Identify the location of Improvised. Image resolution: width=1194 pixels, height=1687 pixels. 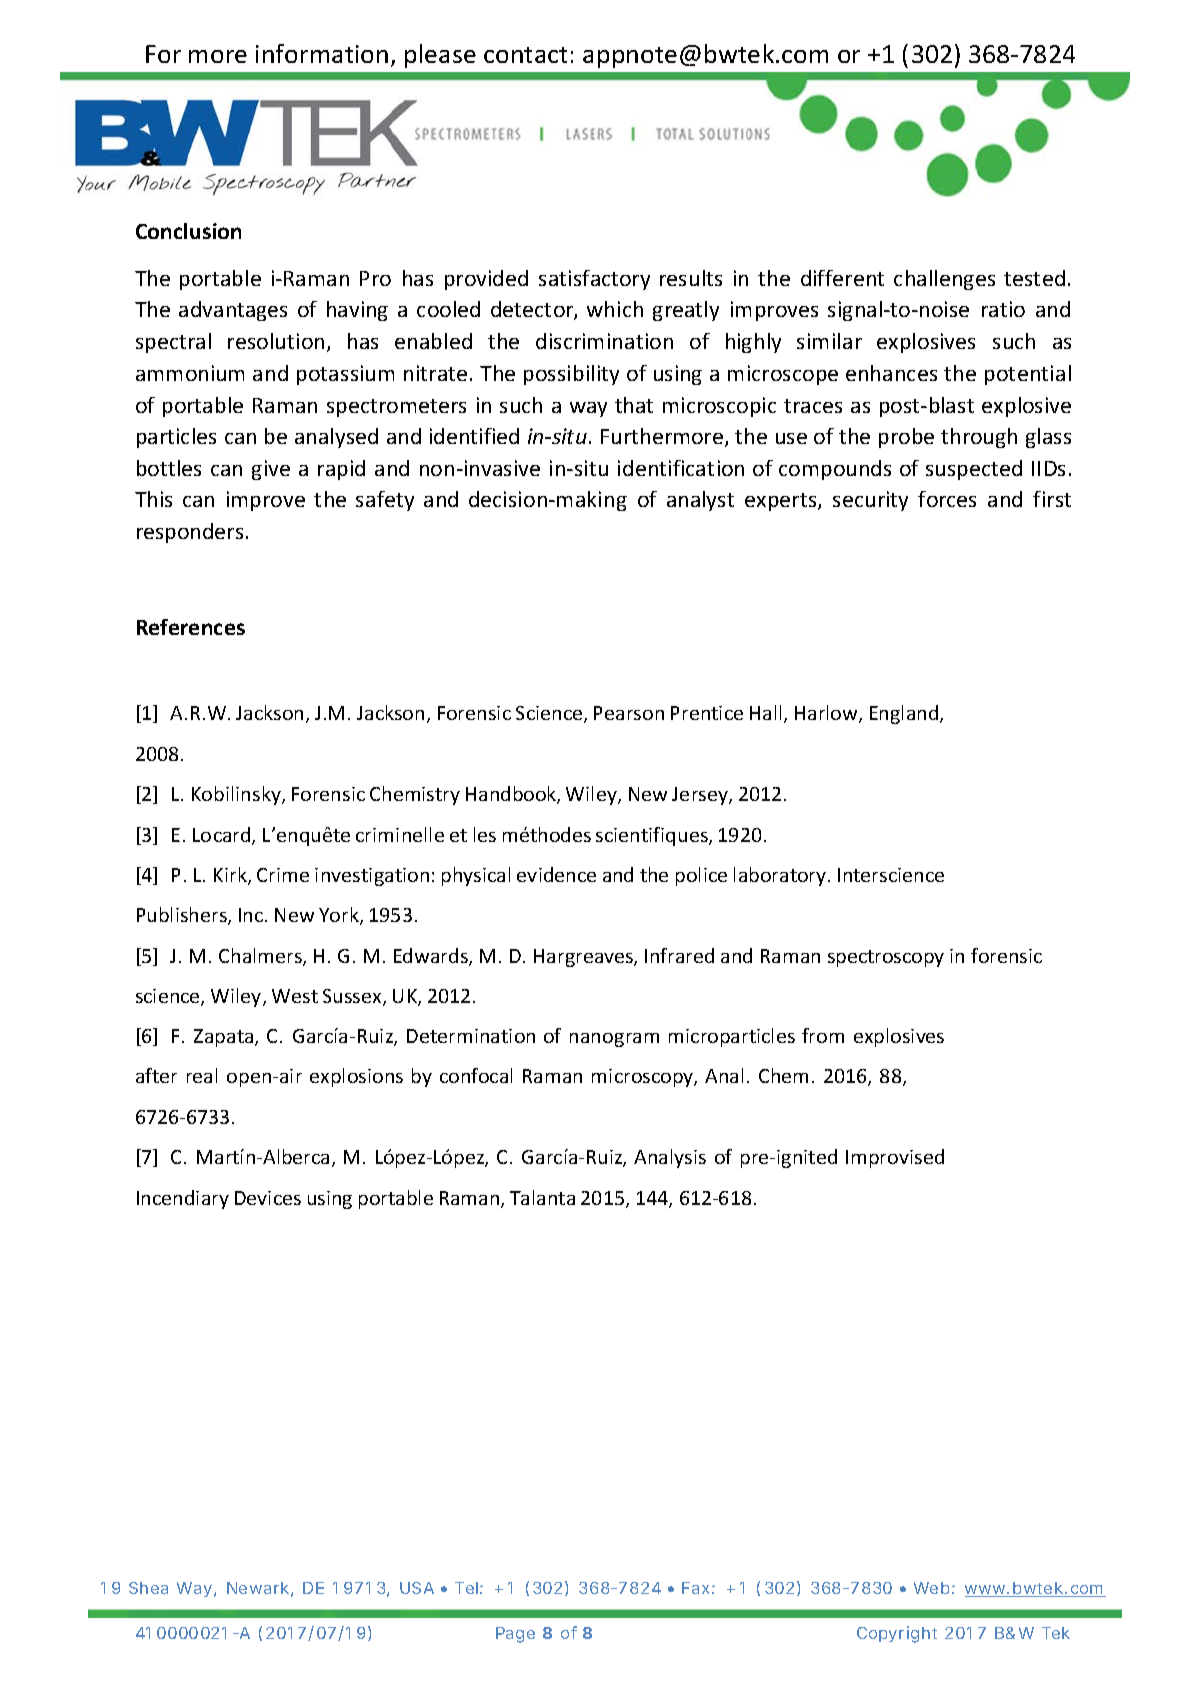
(895, 1158).
